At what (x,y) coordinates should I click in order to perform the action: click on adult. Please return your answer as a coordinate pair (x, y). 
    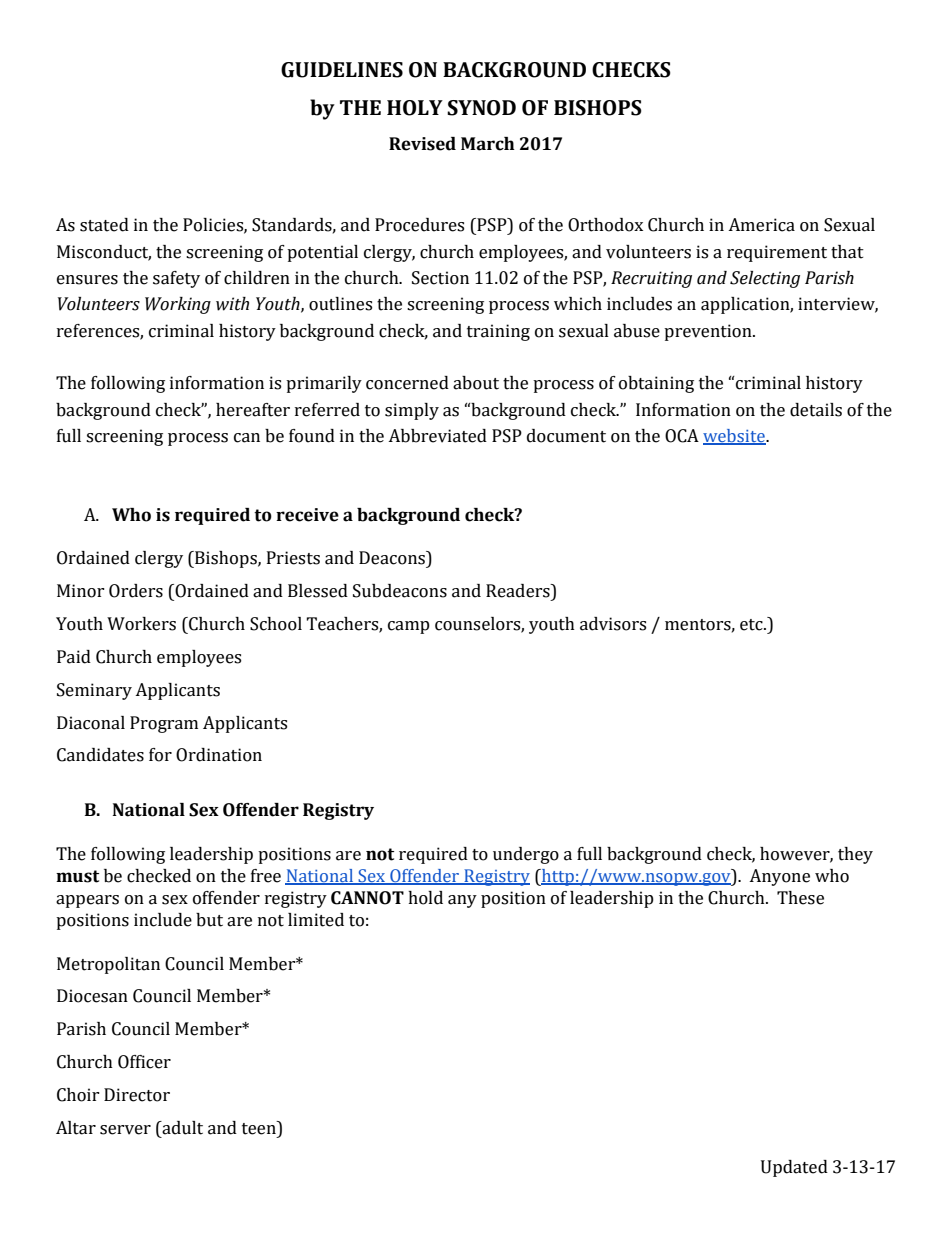
    Looking at the image, I should click on (181, 1128).
